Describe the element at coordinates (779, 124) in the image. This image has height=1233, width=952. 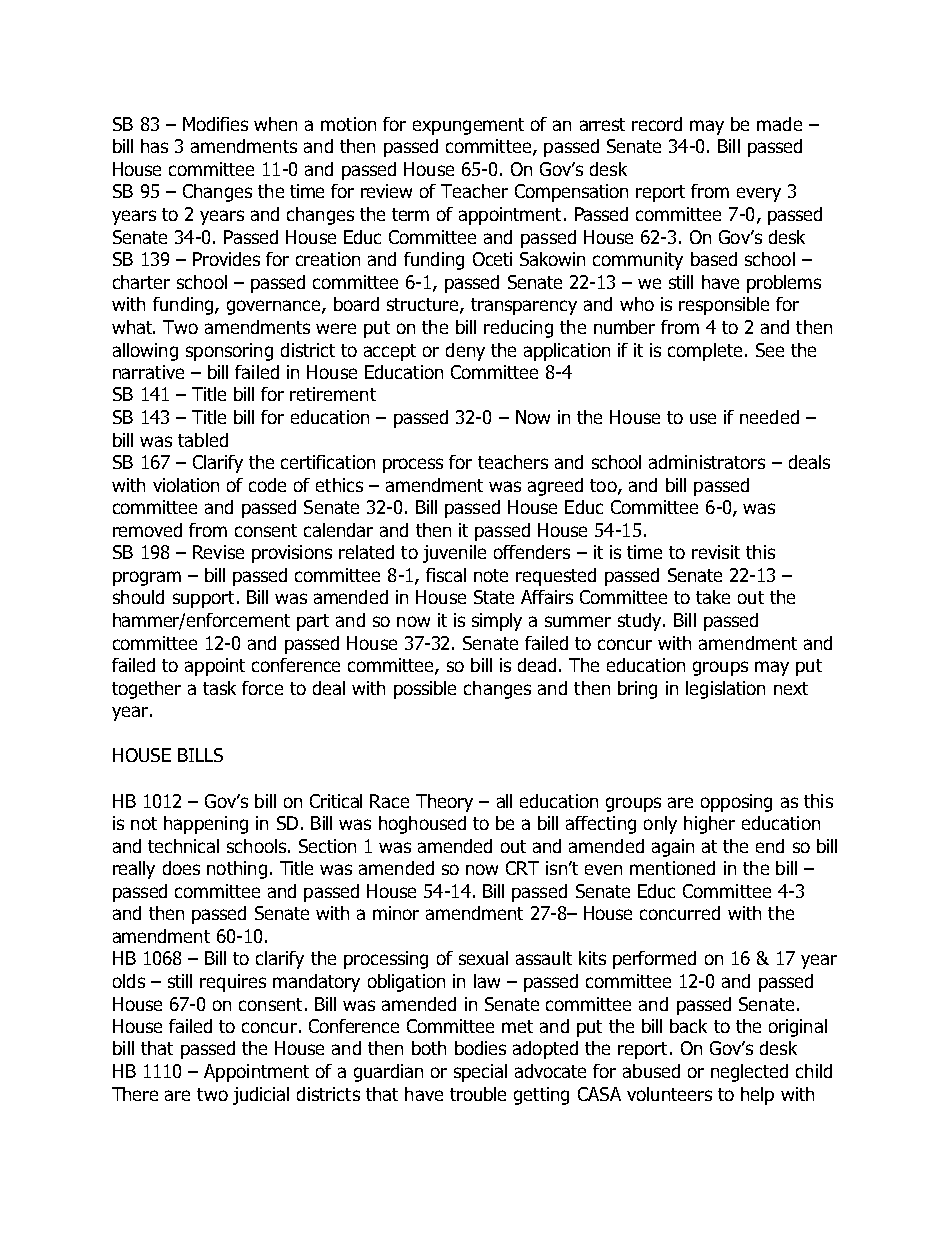
I see `made` at that location.
